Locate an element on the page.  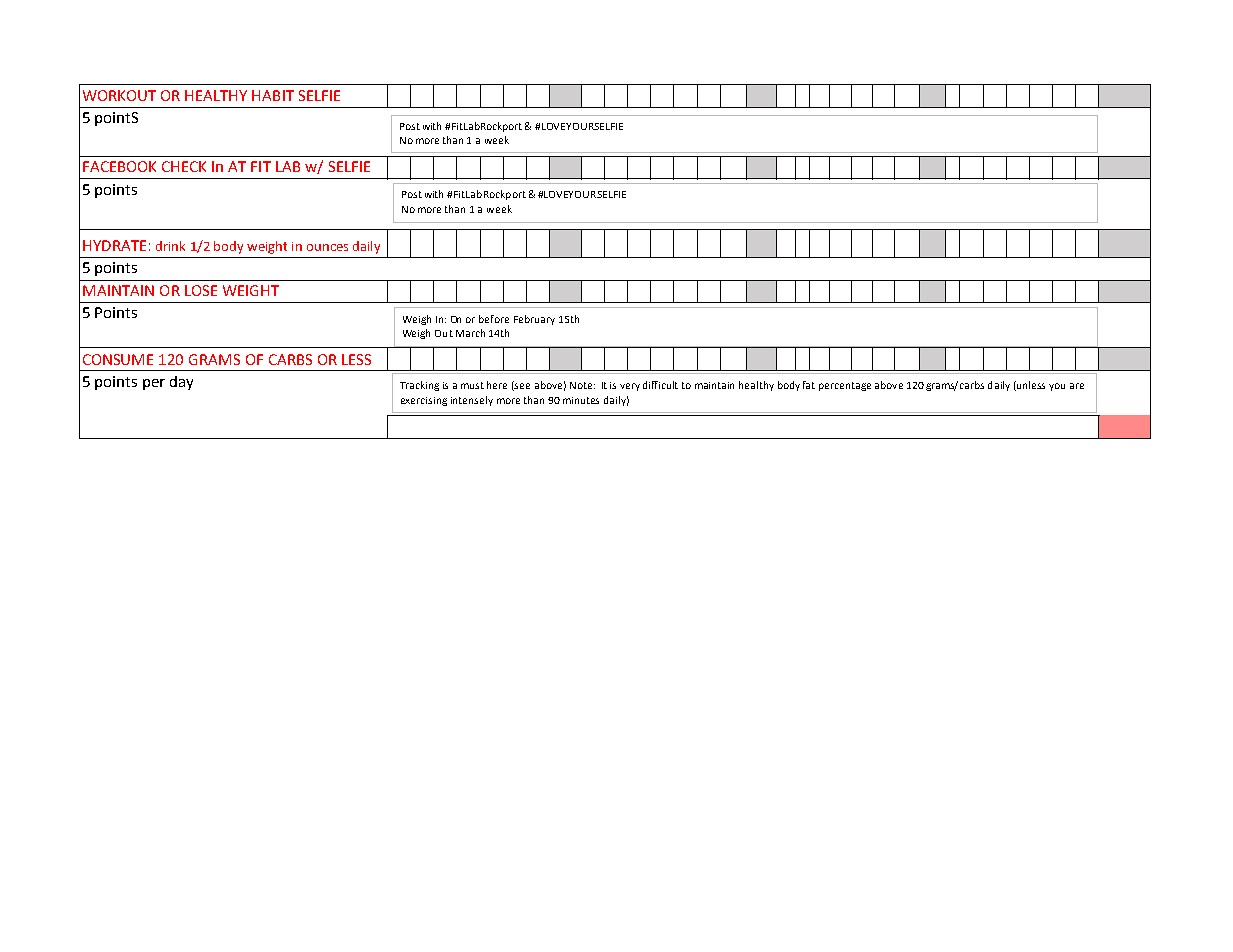
HABIT is located at coordinates (273, 95).
